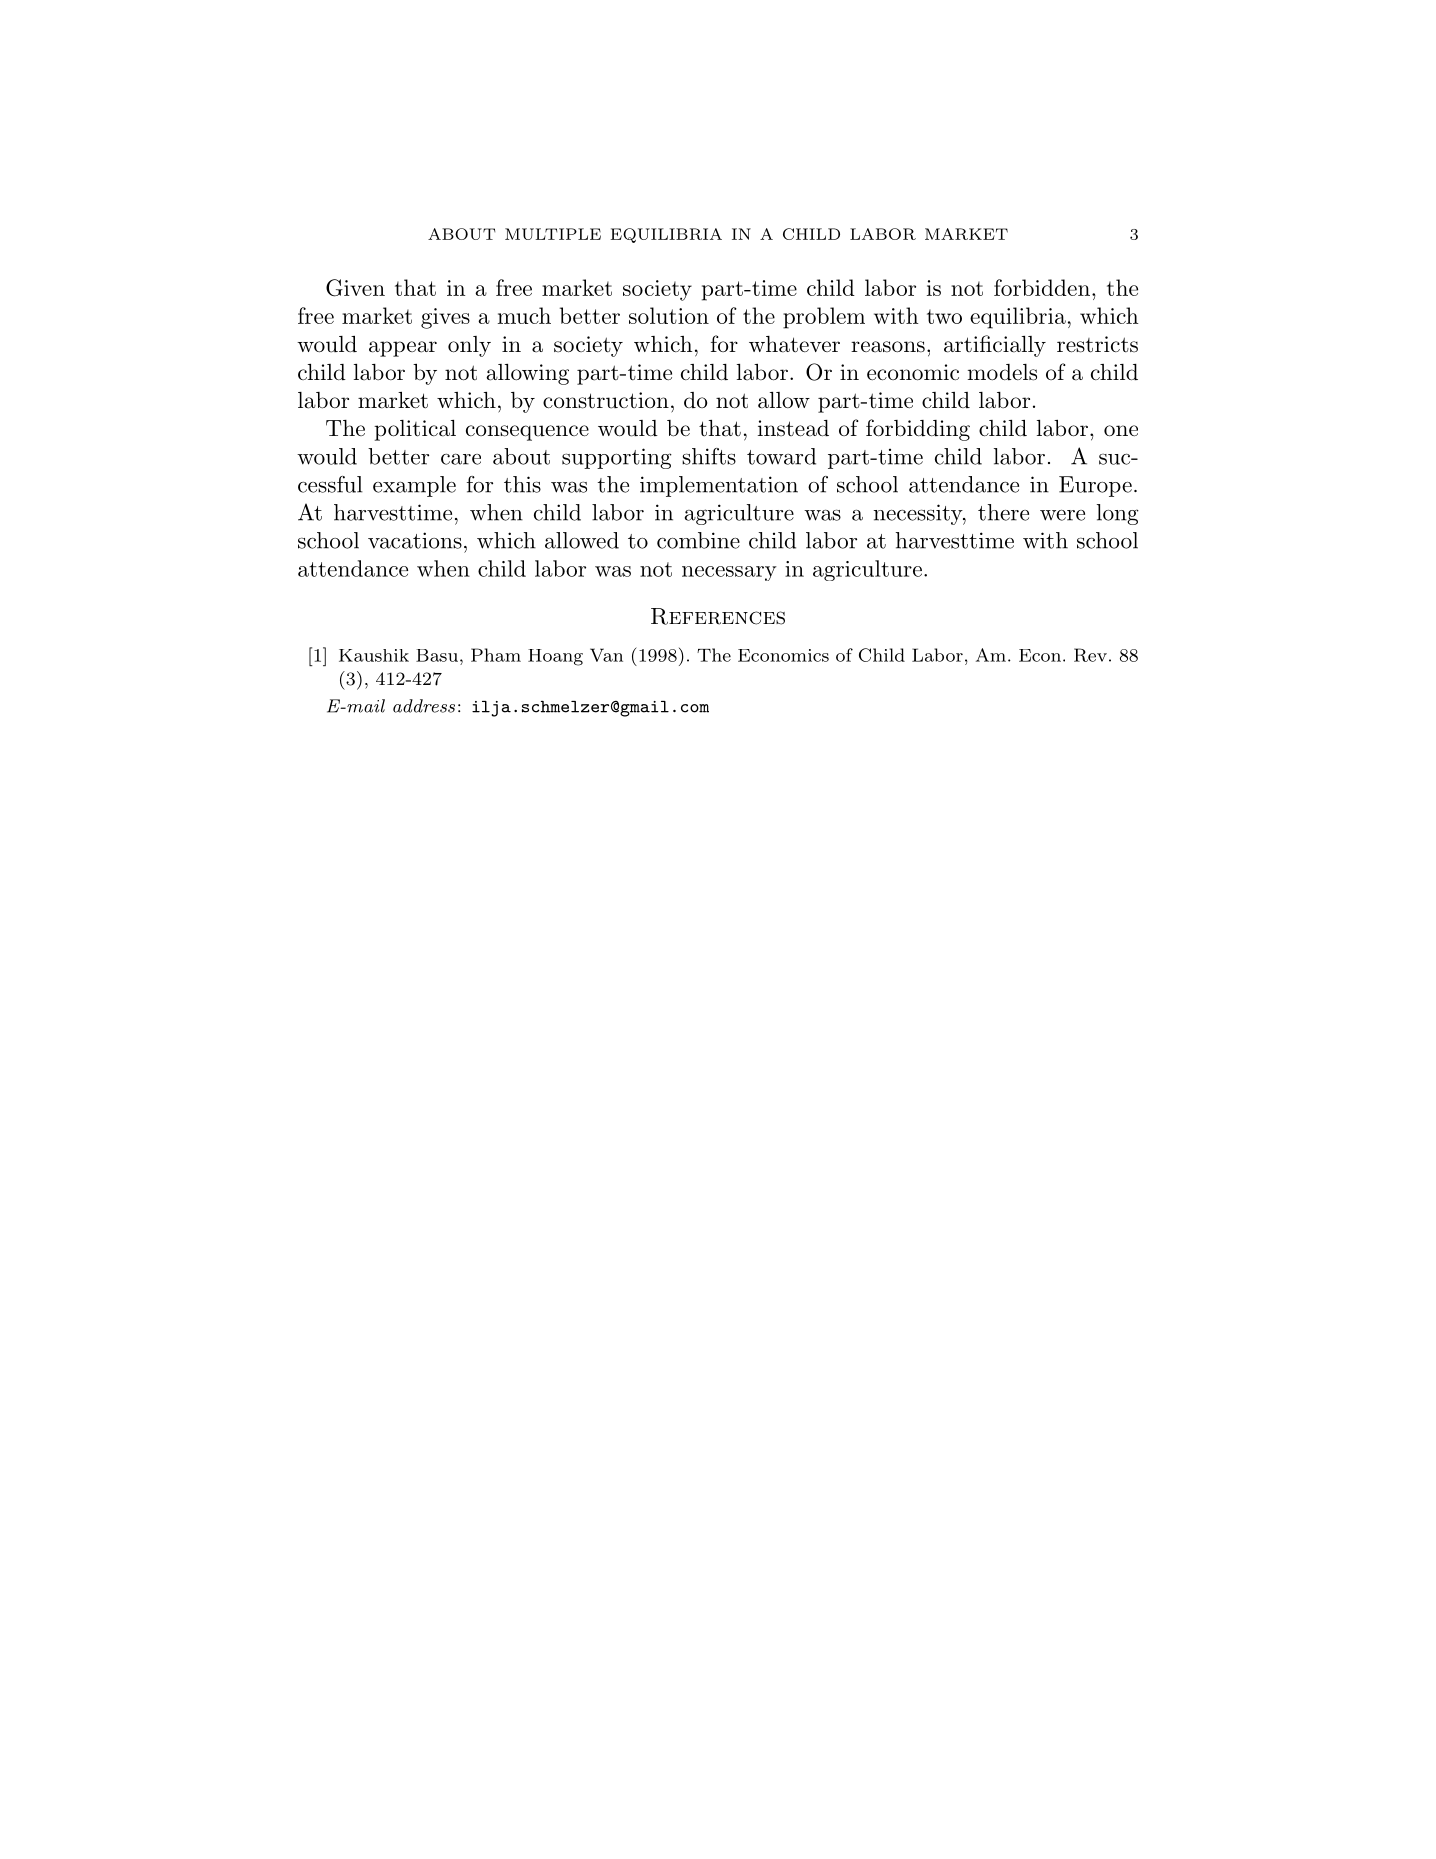 The image size is (1436, 1859). What do you see at coordinates (606, 655) in the image?
I see `Van` at bounding box center [606, 655].
